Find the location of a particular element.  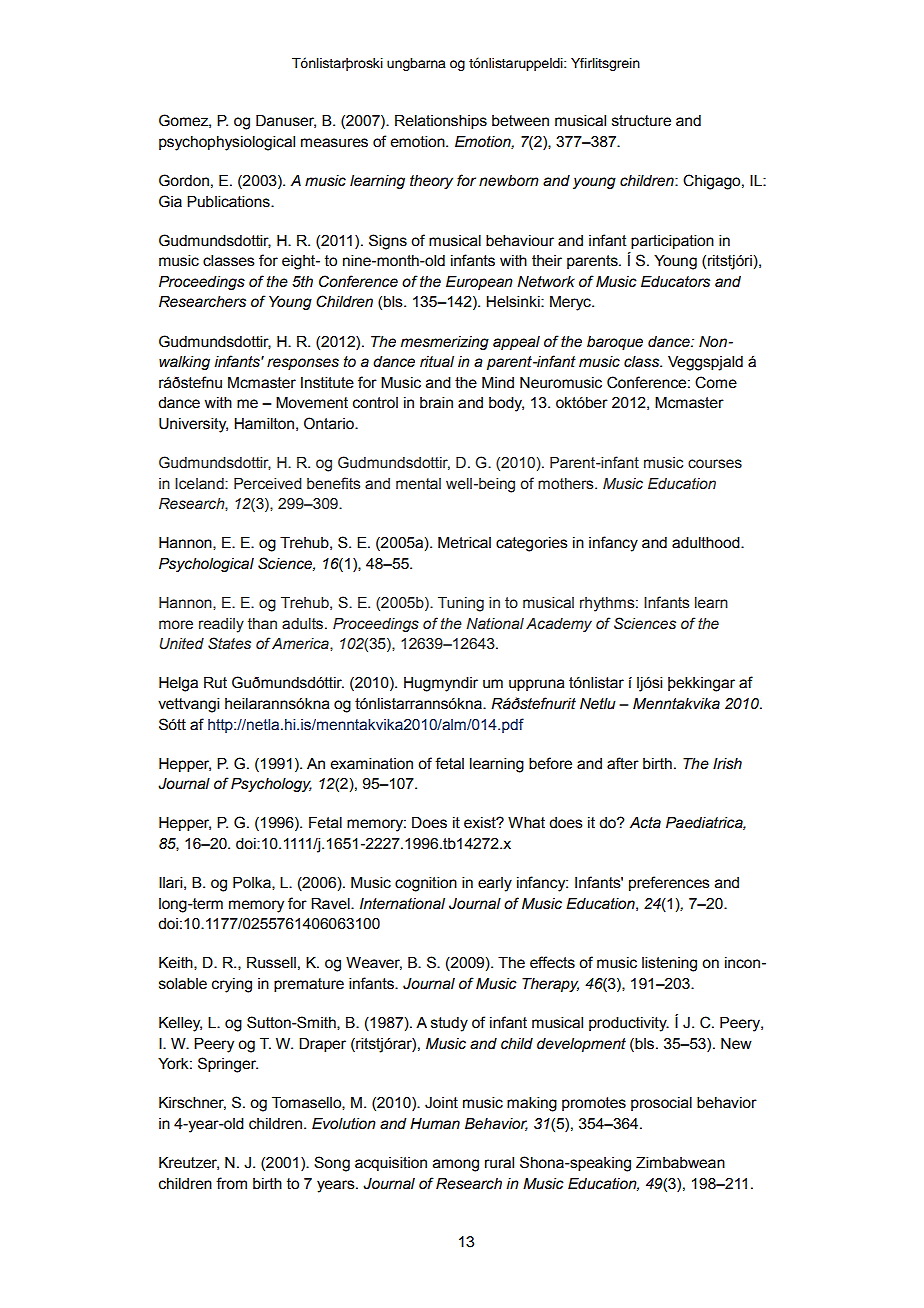

Russell is located at coordinates (271, 963).
